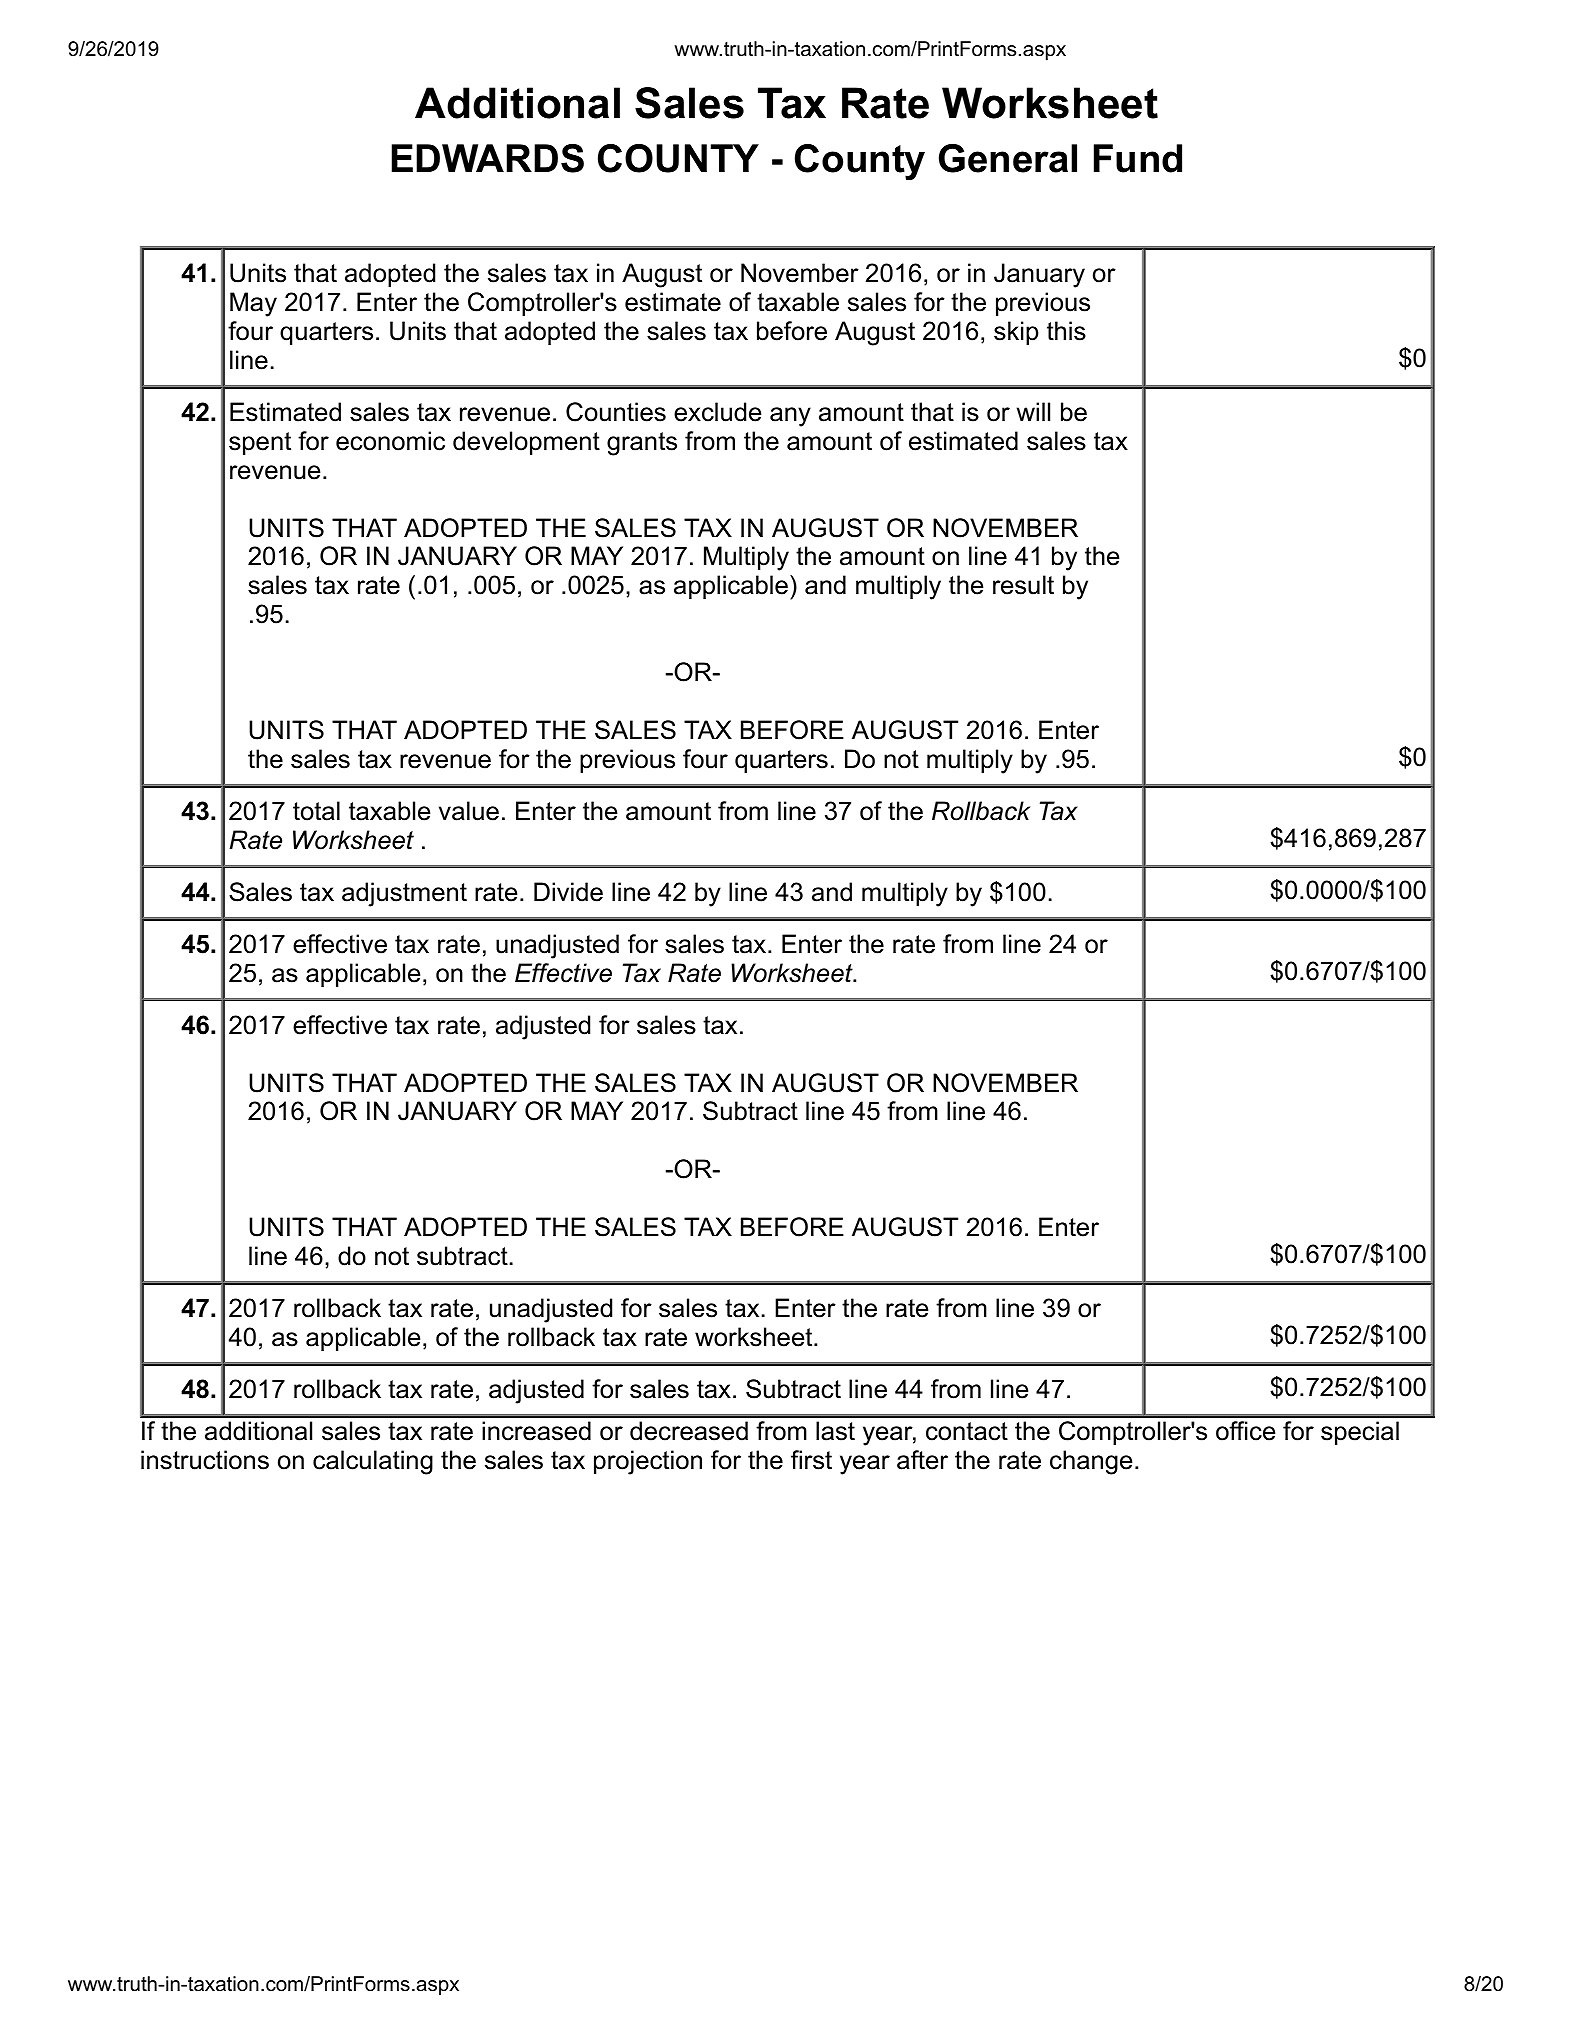 The height and width of the screenshot is (2035, 1572). Describe the element at coordinates (1138, 158) in the screenshot. I see `Fund` at that location.
